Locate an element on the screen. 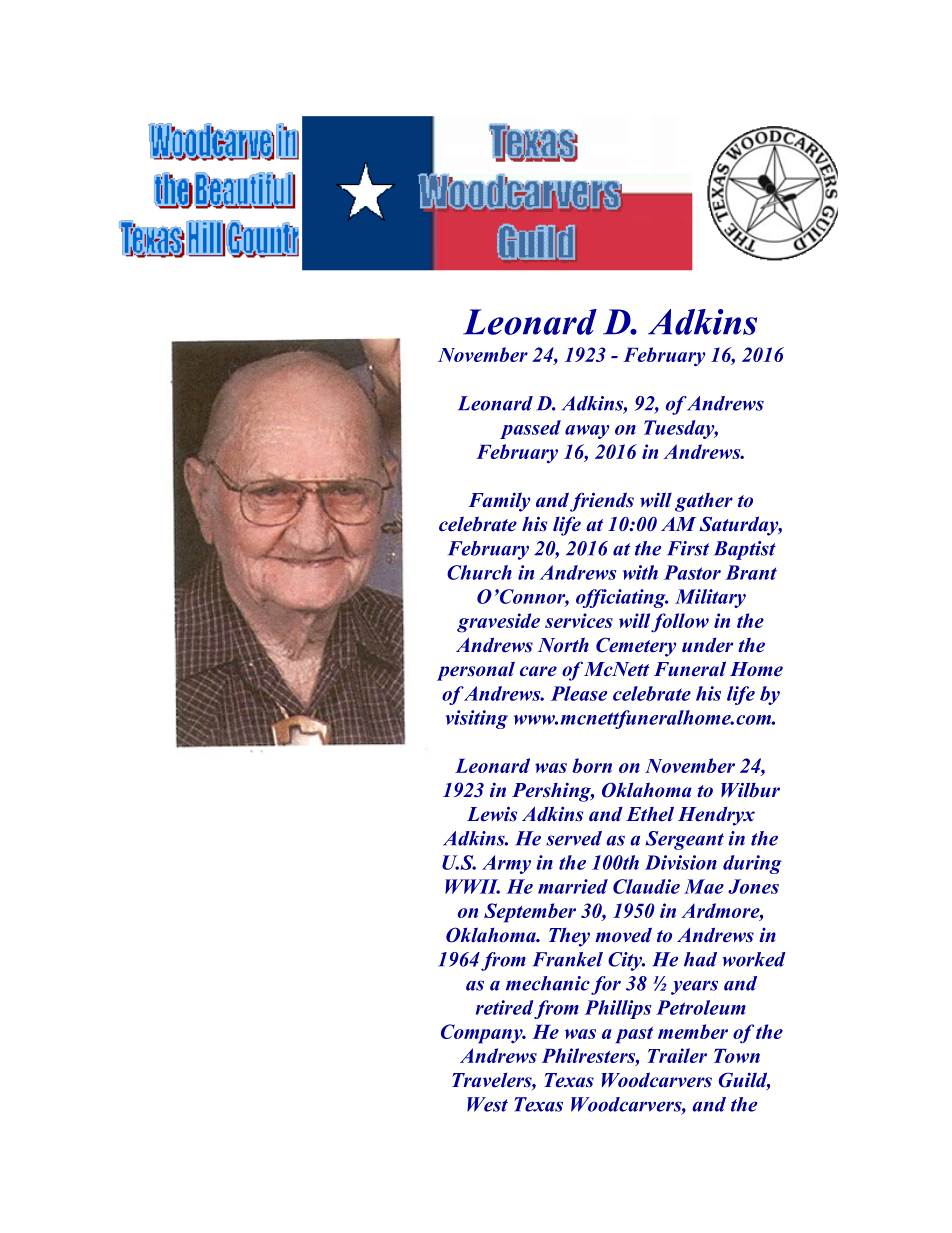 The width and height of the screenshot is (952, 1233). Phillips is located at coordinates (618, 1009).
